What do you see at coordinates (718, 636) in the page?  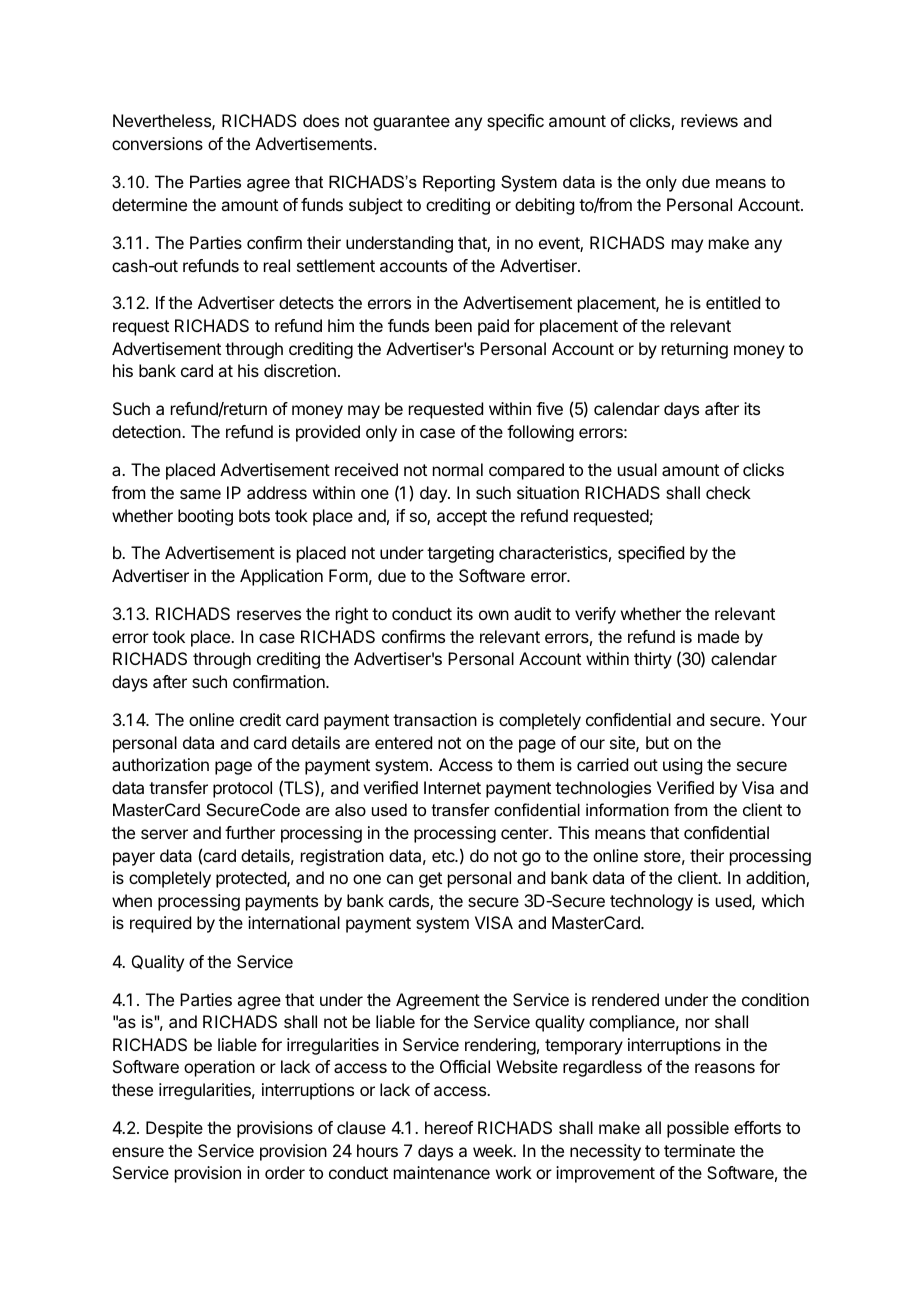 I see `made` at bounding box center [718, 636].
